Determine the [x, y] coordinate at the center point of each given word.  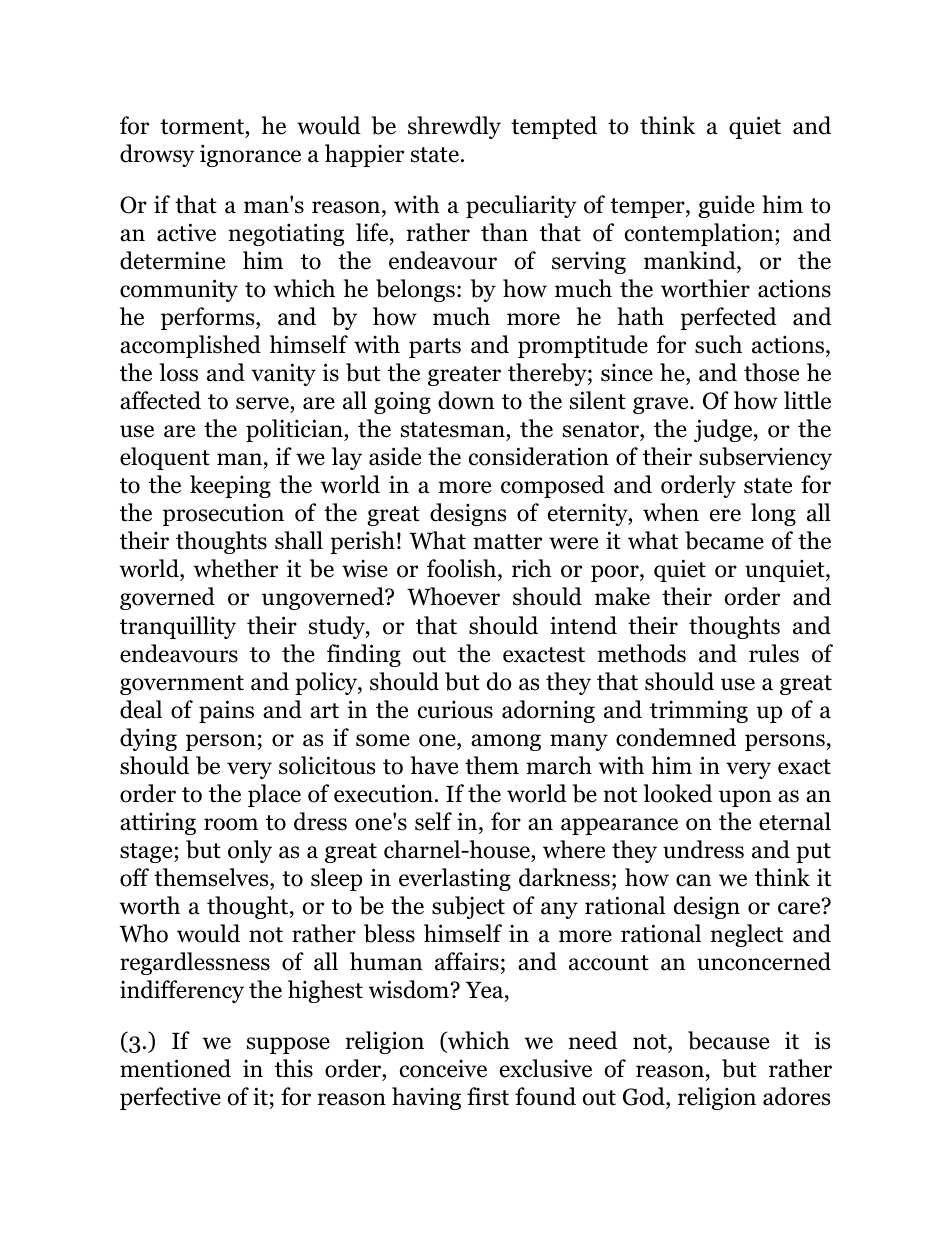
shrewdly [454, 127]
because [728, 1040]
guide [726, 206]
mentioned [175, 1068]
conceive [443, 1069]
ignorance [250, 156]
